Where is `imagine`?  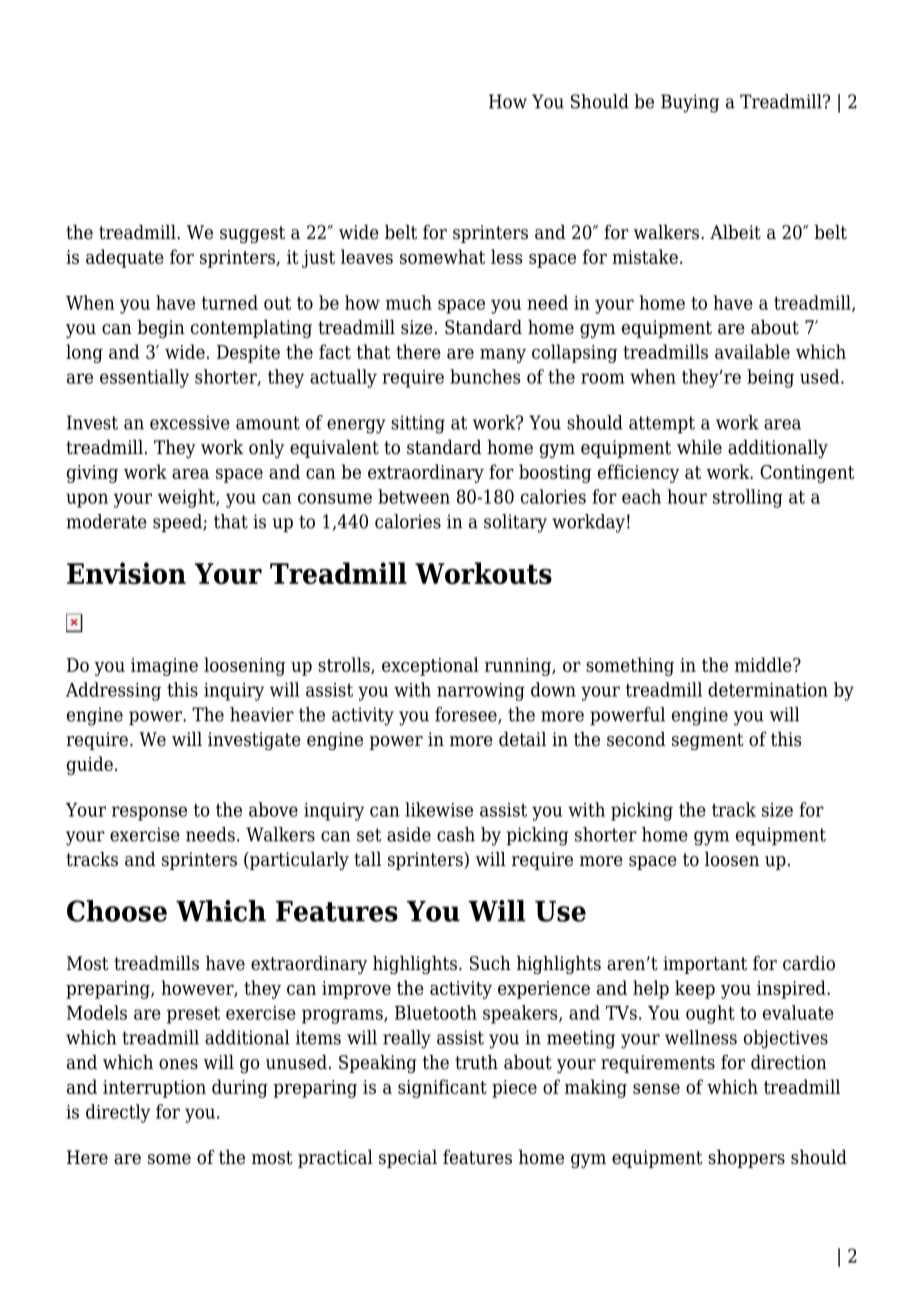
imagine is located at coordinates (164, 667).
